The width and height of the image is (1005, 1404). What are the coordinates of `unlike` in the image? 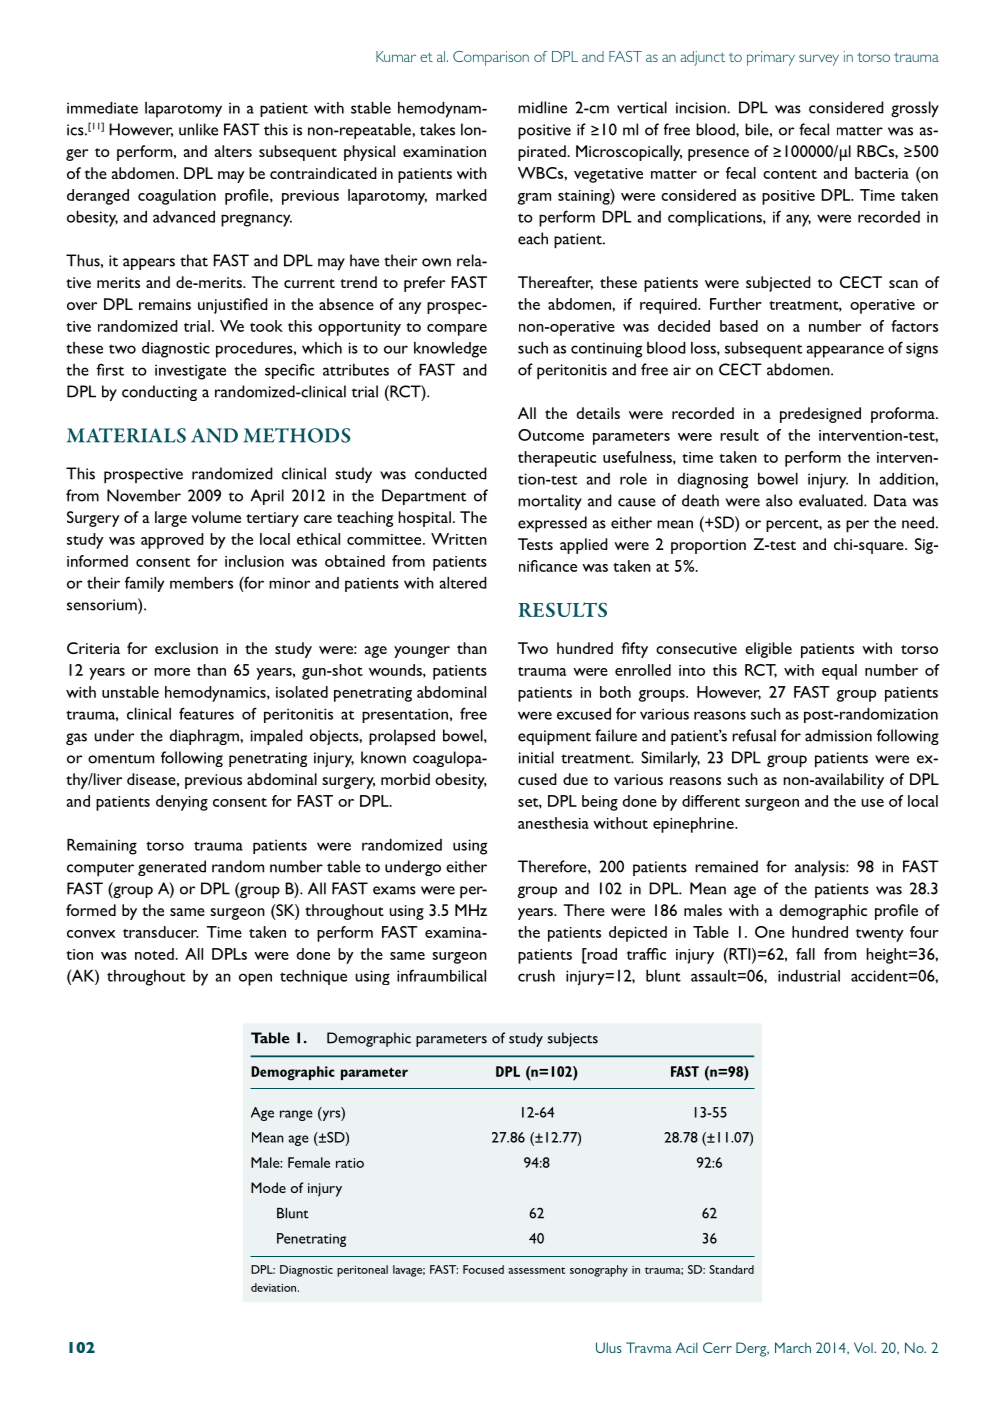 It's located at (198, 129).
